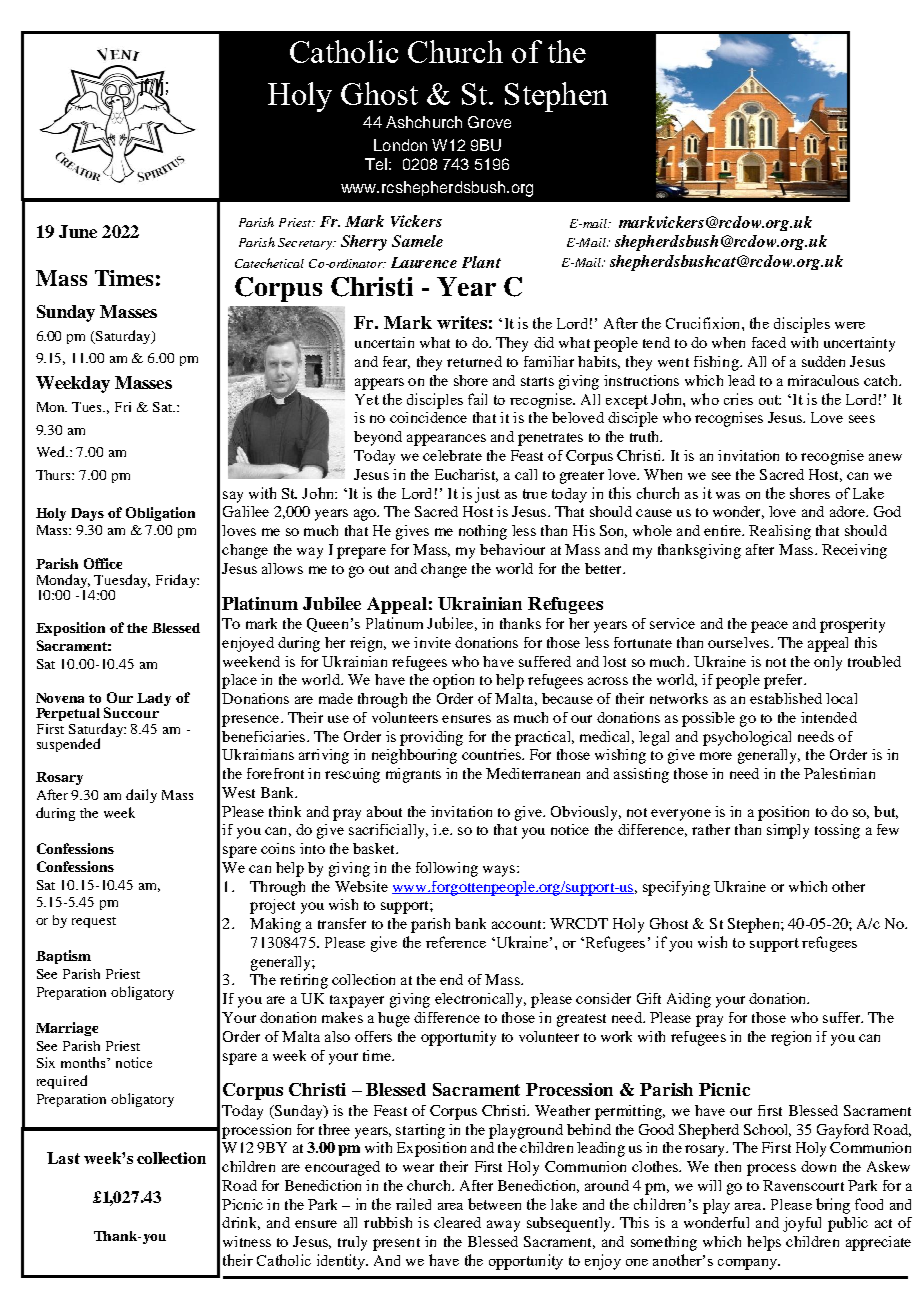  What do you see at coordinates (786, 698) in the document?
I see `established` at bounding box center [786, 698].
